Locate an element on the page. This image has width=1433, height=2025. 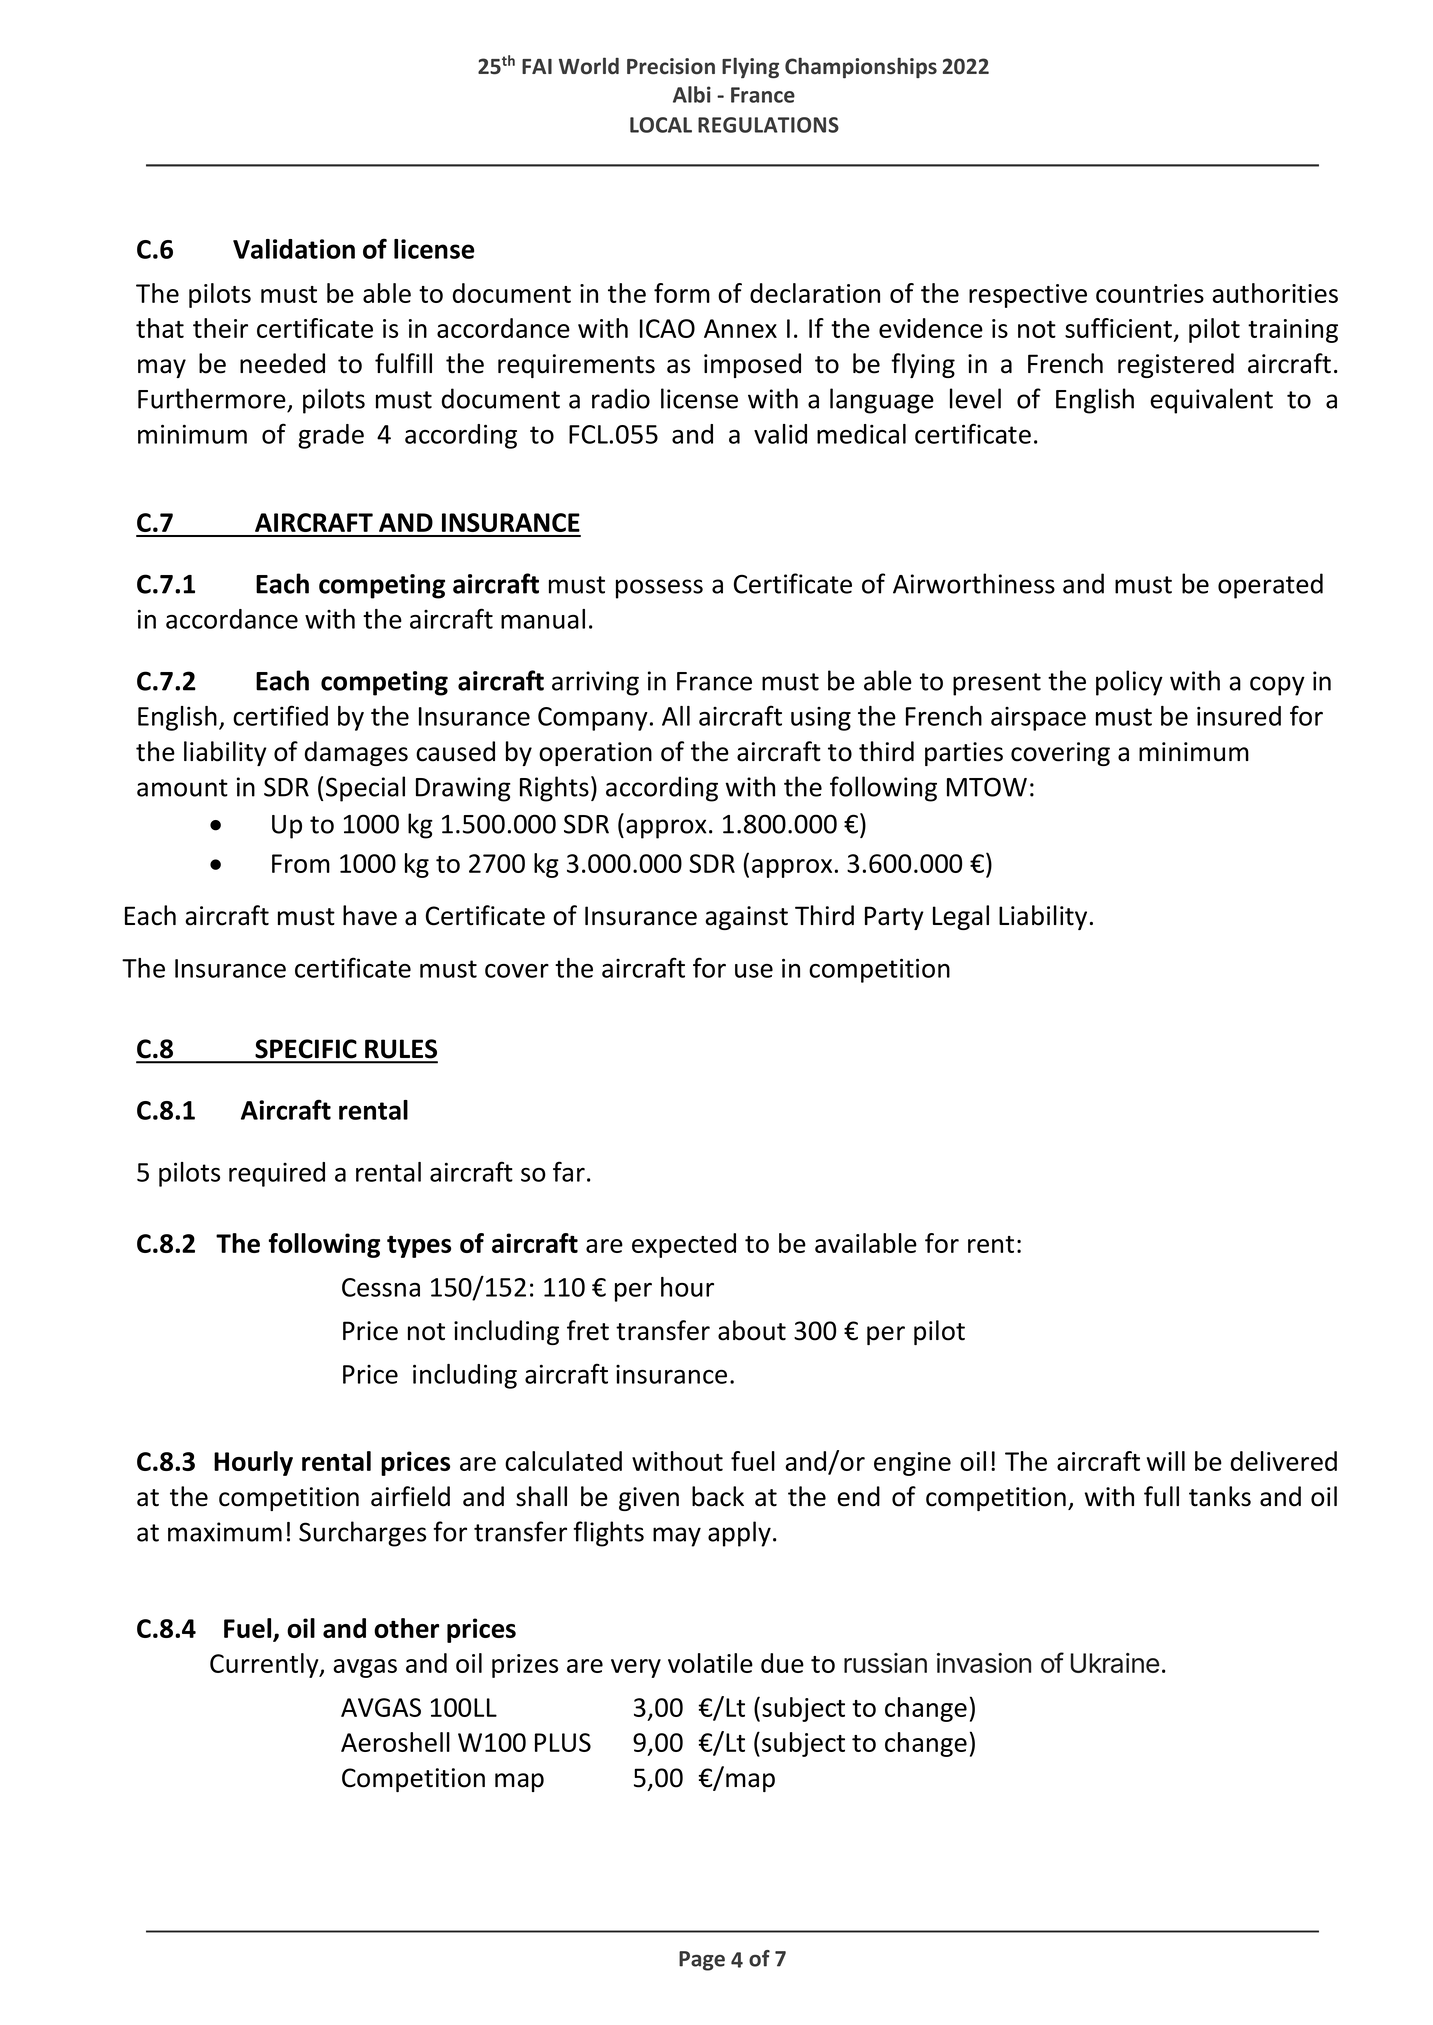
countries is located at coordinates (1150, 293).
